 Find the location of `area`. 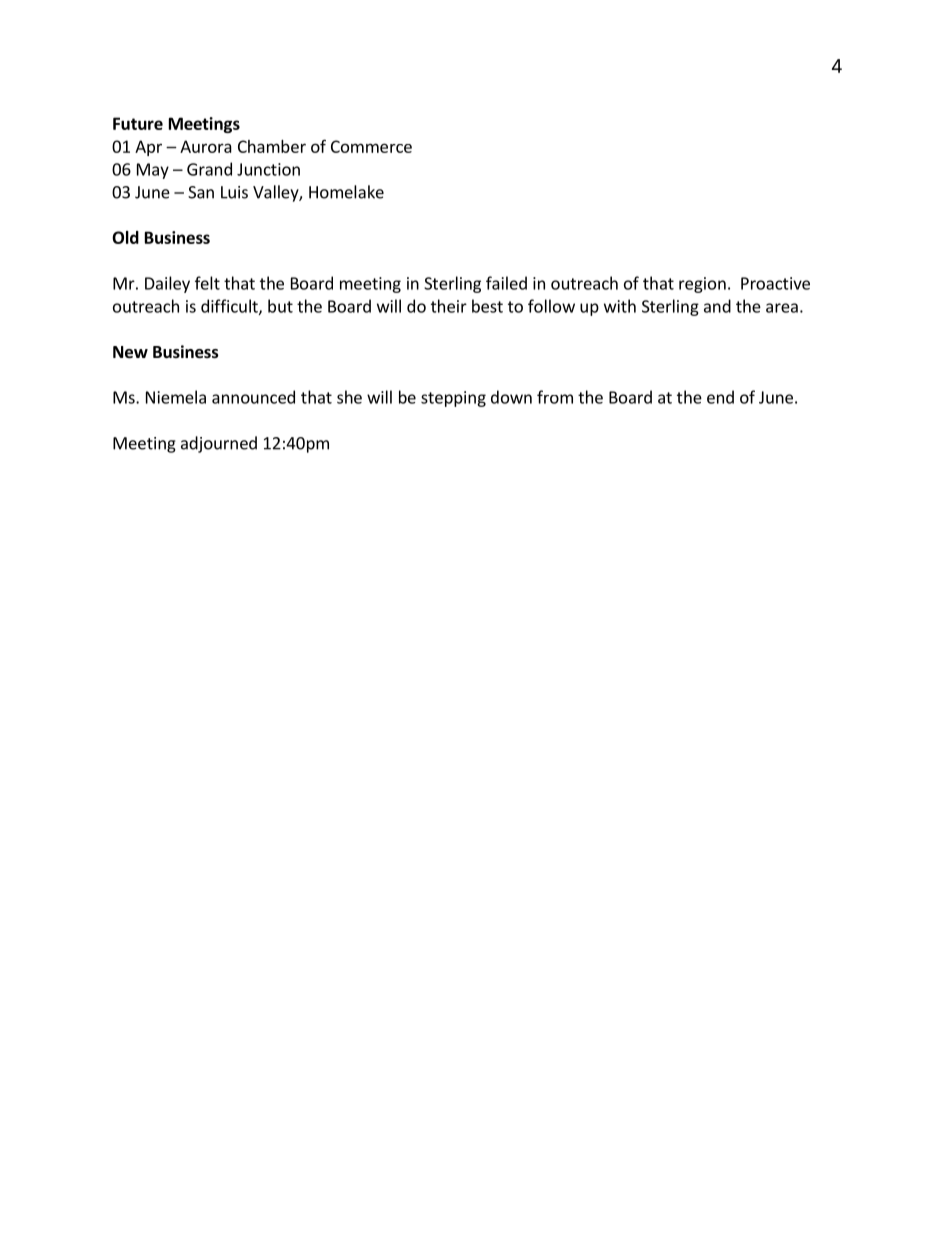

area is located at coordinates (782, 308).
